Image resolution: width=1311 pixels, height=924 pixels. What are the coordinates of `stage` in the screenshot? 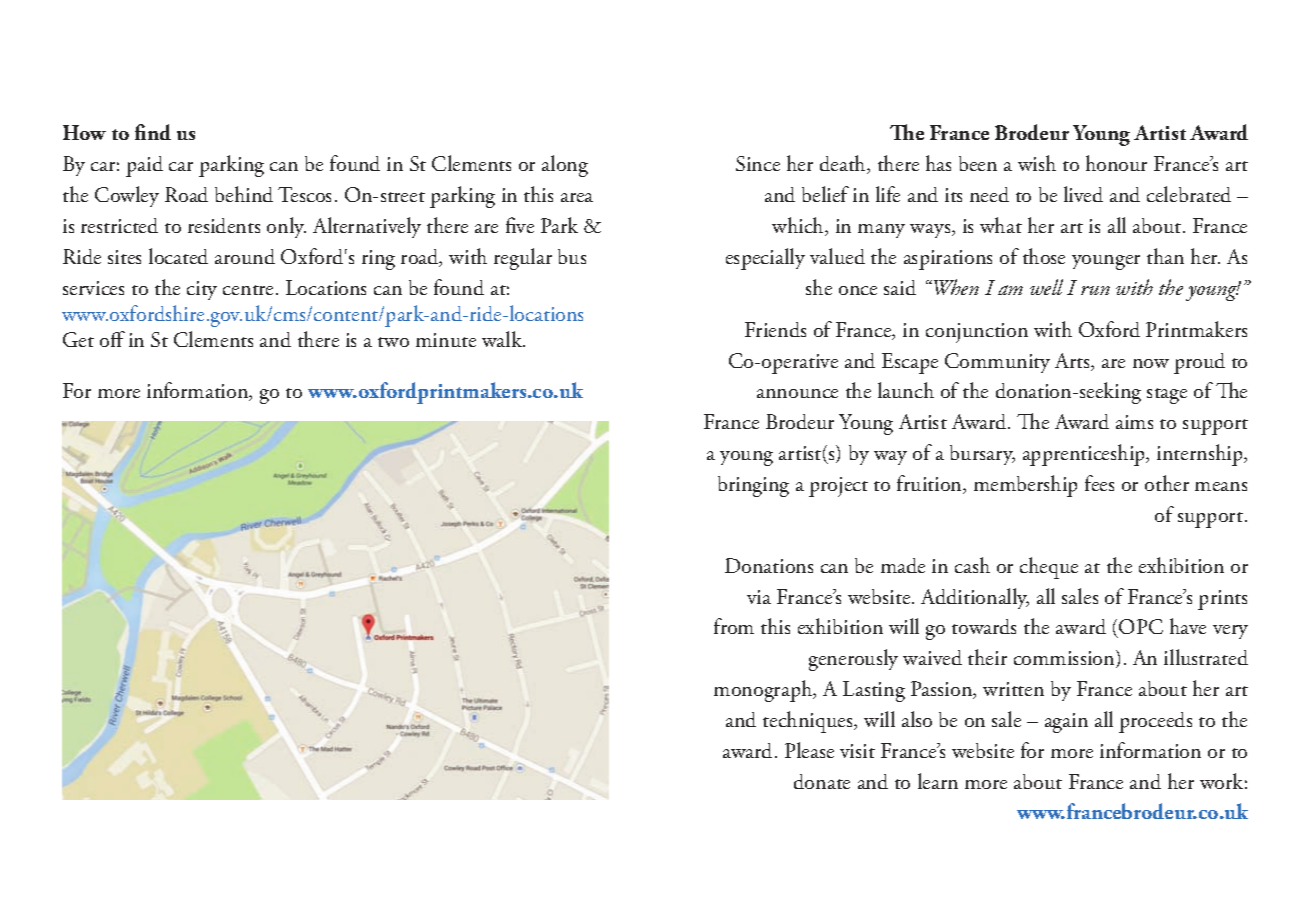 It's located at (1167, 396).
